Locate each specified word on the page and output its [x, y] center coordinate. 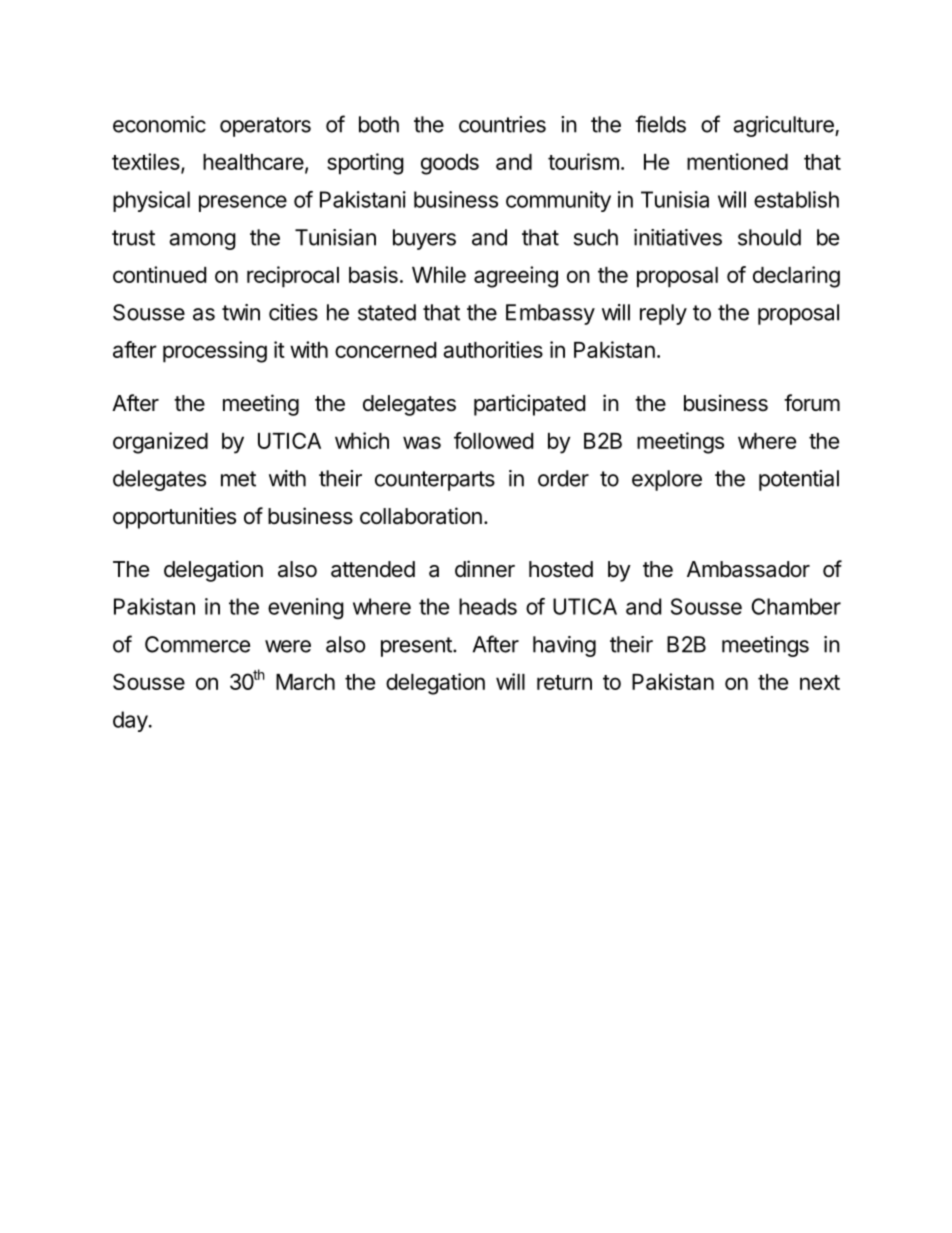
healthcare [253, 162]
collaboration [421, 516]
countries [502, 124]
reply [663, 314]
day [130, 721]
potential [799, 480]
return [564, 682]
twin [241, 312]
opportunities [174, 518]
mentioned [737, 161]
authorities [493, 349]
